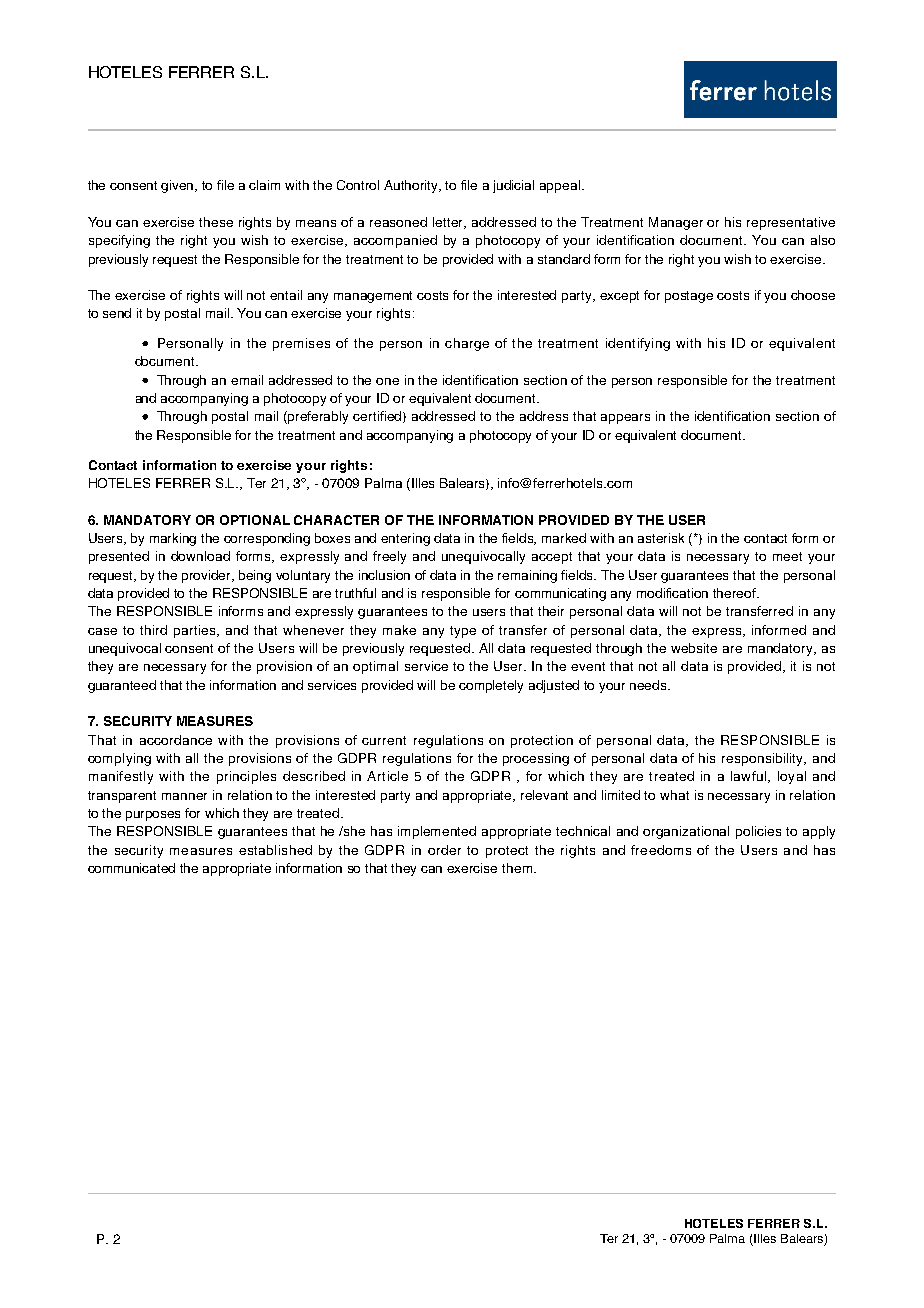  Describe the element at coordinates (449, 223) in the screenshot. I see `letter` at that location.
